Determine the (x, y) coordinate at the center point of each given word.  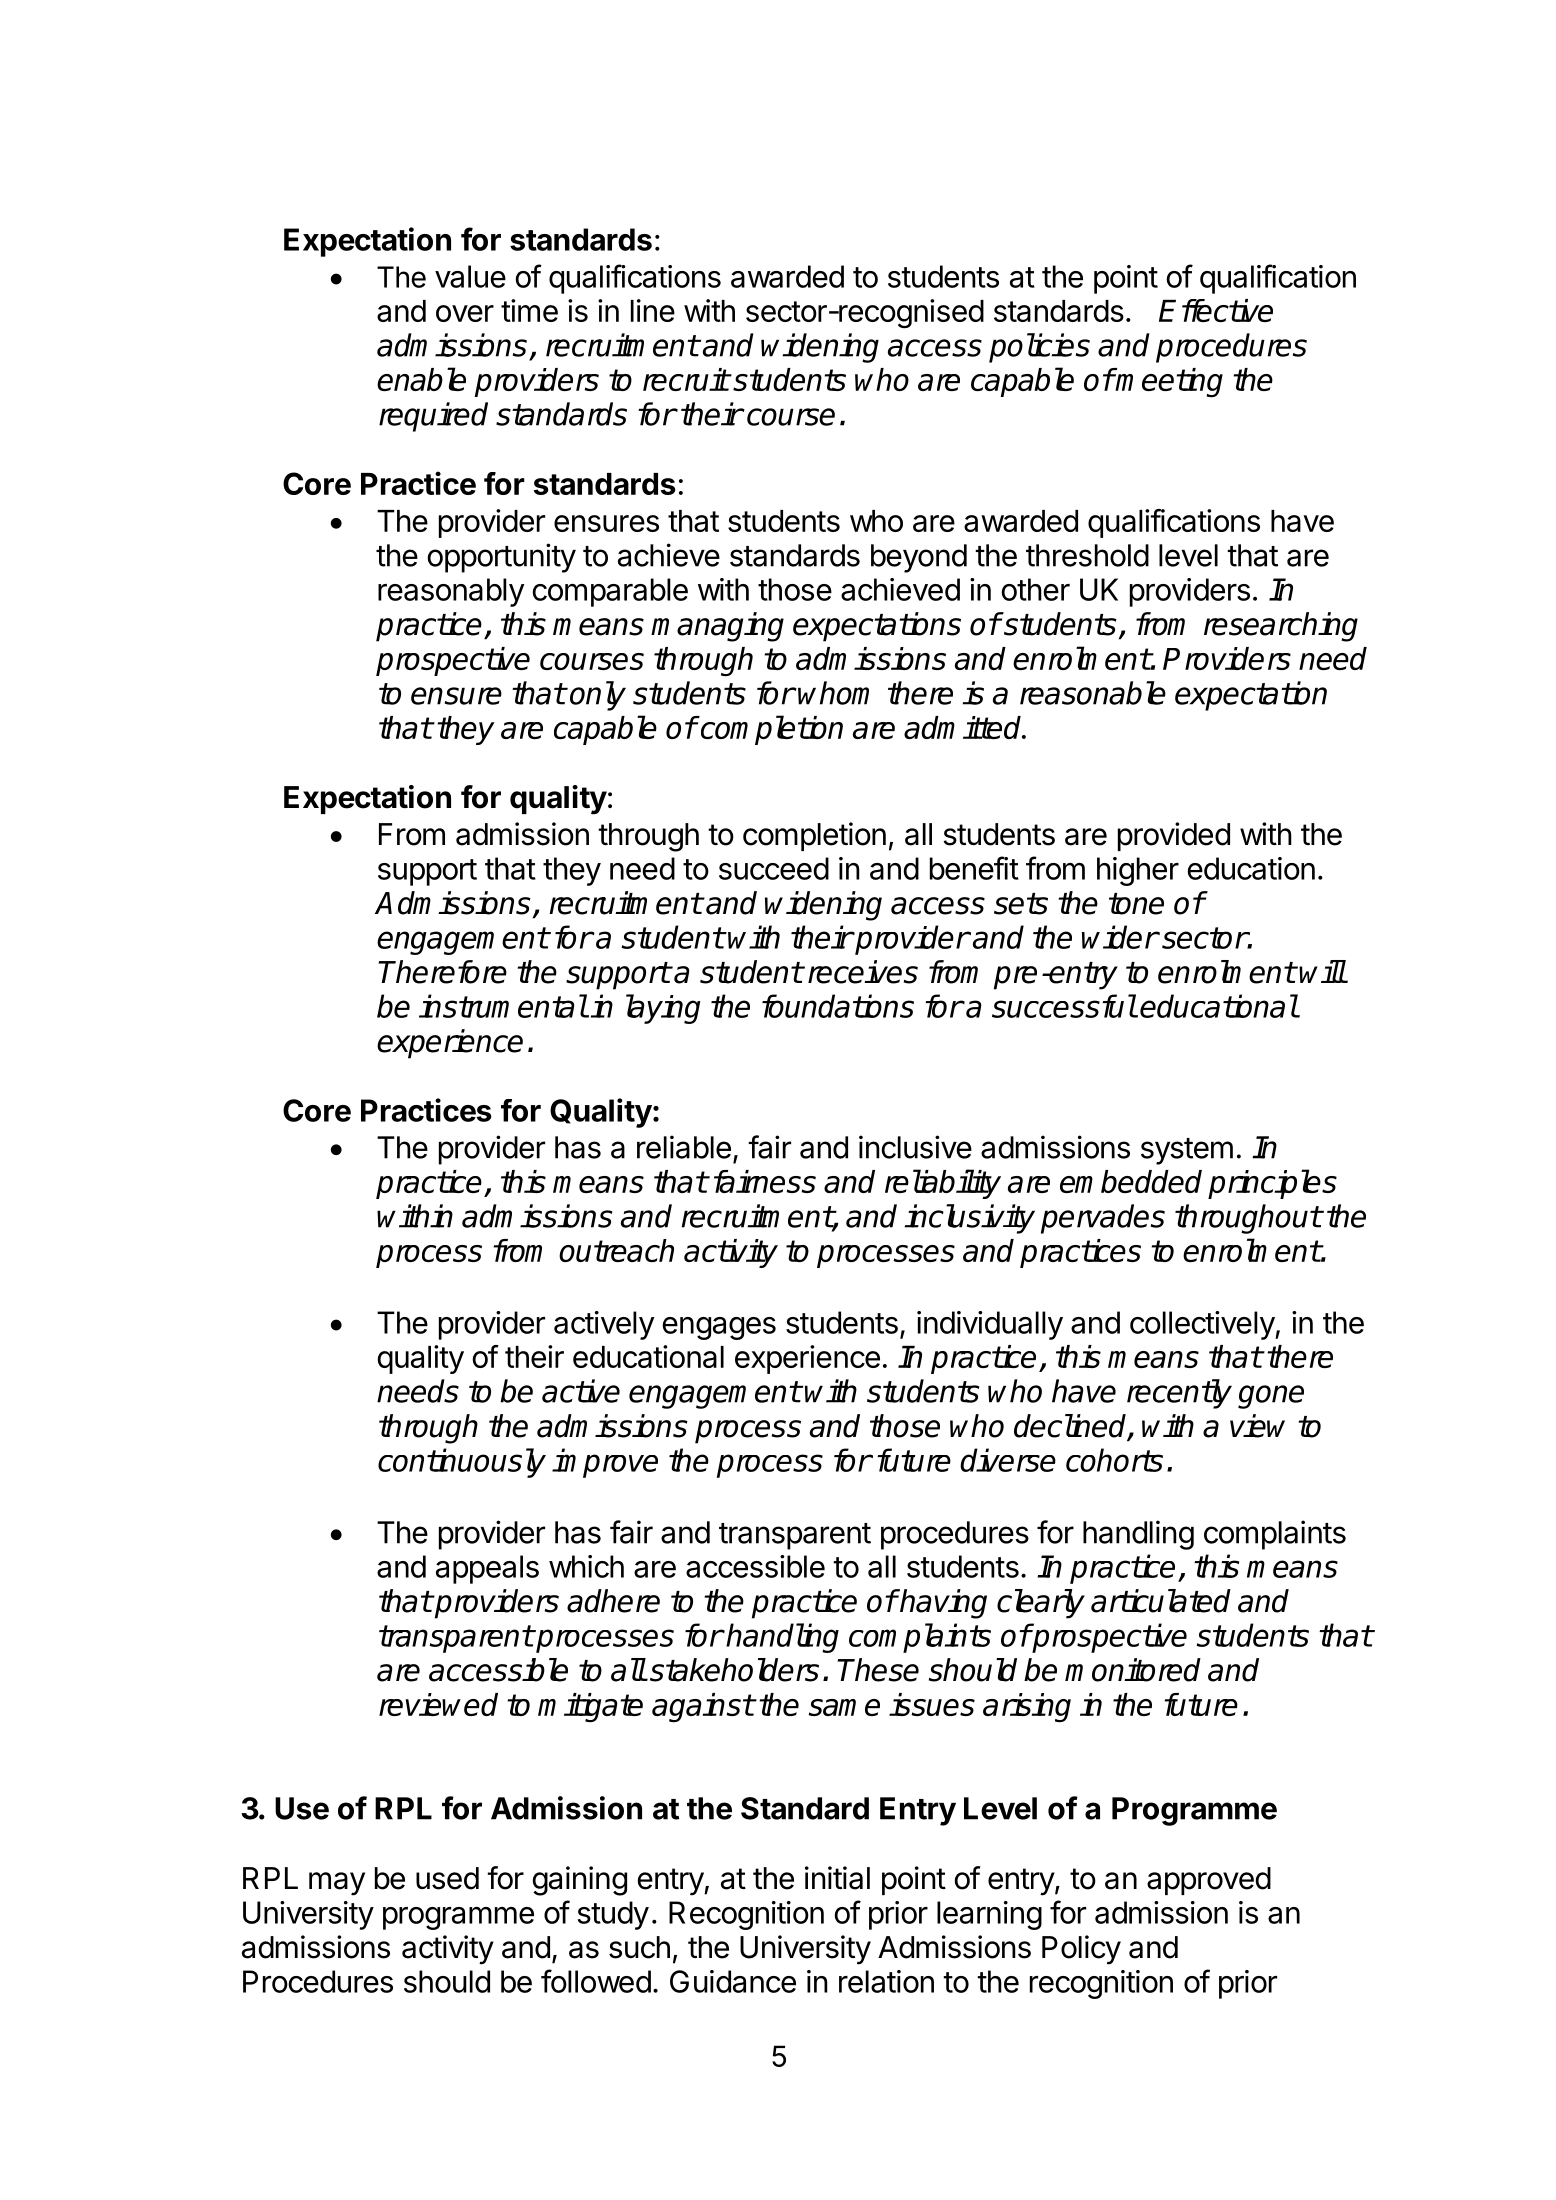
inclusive (915, 1147)
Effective (1216, 310)
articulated (1161, 1601)
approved (1209, 1881)
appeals (487, 1569)
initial (837, 1878)
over (465, 313)
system (1187, 1151)
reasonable (1093, 693)
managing (717, 627)
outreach (616, 1250)
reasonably (451, 592)
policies (1039, 348)
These (878, 1670)
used (447, 1878)
